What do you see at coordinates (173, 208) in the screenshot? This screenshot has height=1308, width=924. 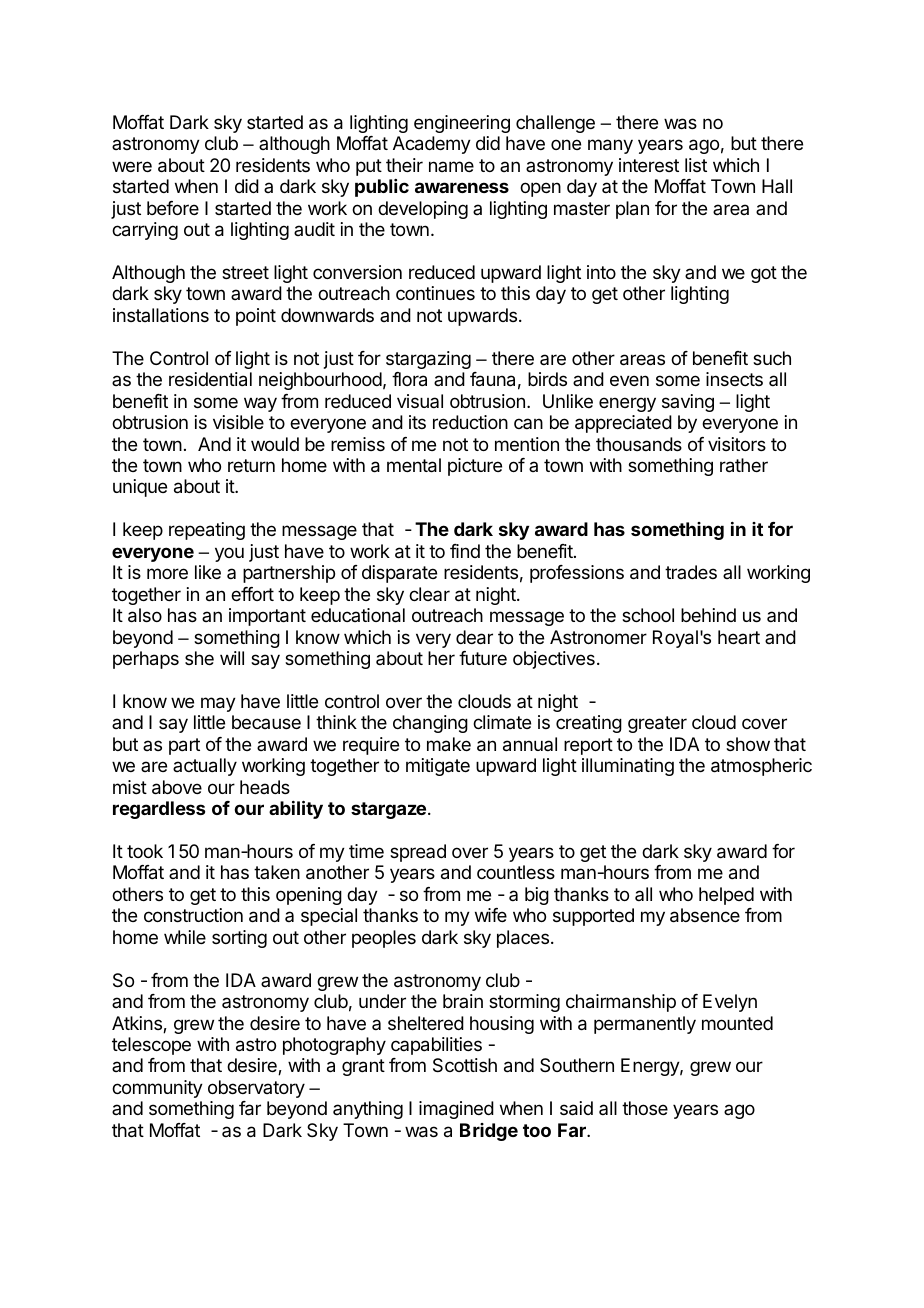 I see `before` at bounding box center [173, 208].
